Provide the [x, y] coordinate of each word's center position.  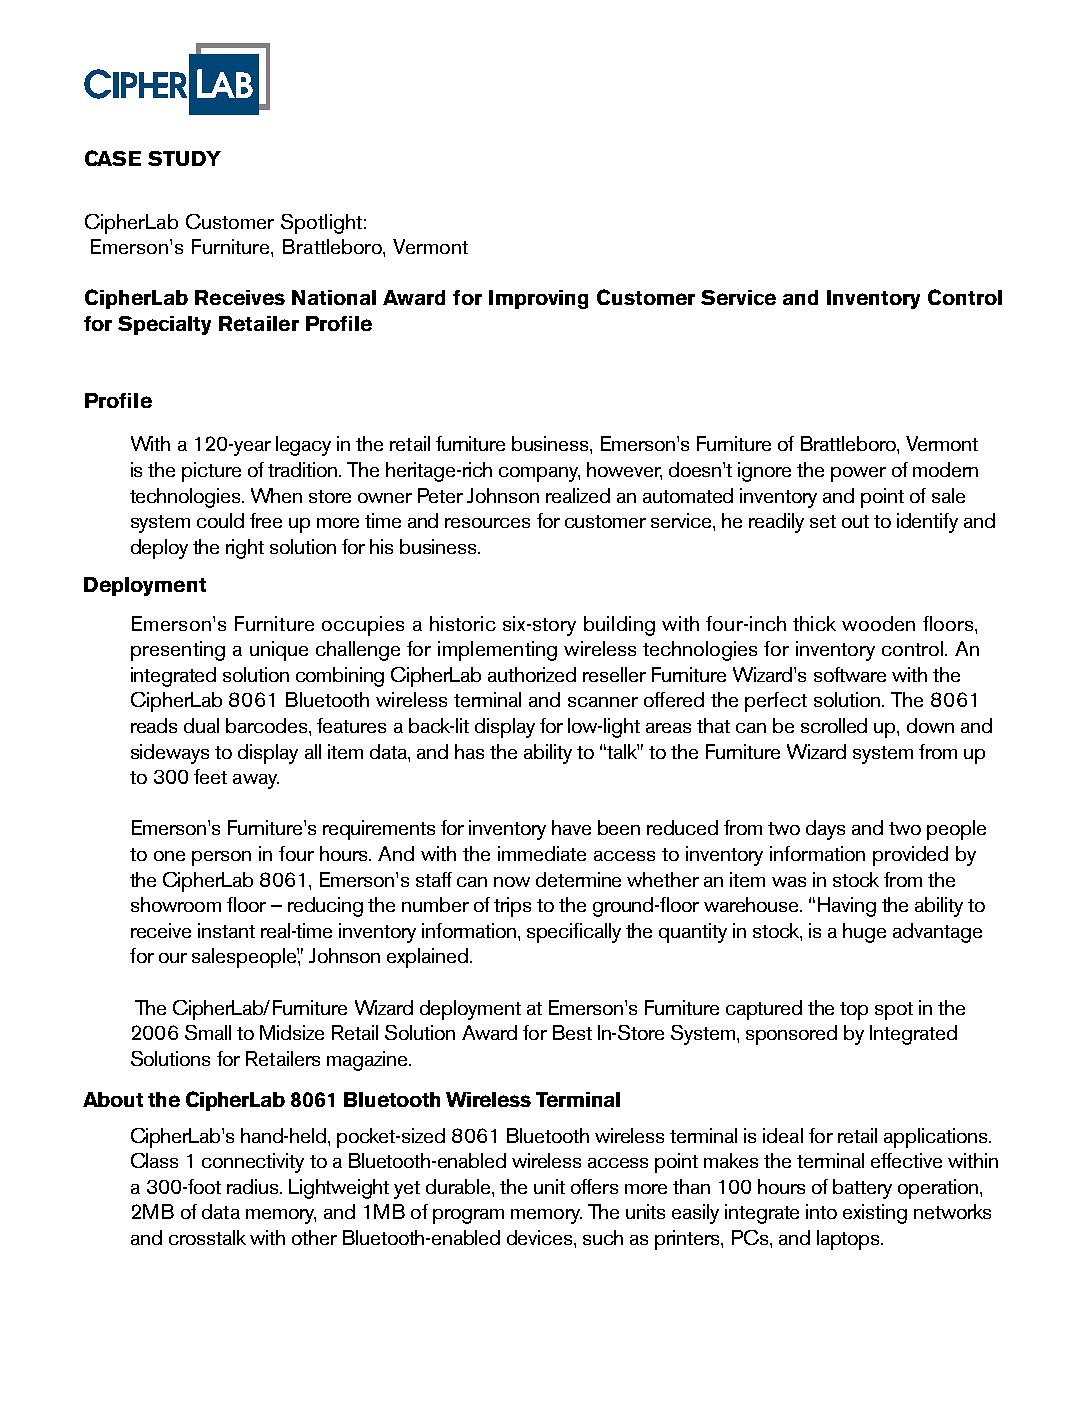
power [858, 474]
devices [541, 1237]
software [850, 674]
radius [254, 1186]
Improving [538, 299]
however [624, 471]
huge [864, 933]
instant [226, 930]
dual [201, 725]
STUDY [184, 158]
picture [211, 472]
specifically [574, 933]
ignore [764, 472]
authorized [532, 674]
